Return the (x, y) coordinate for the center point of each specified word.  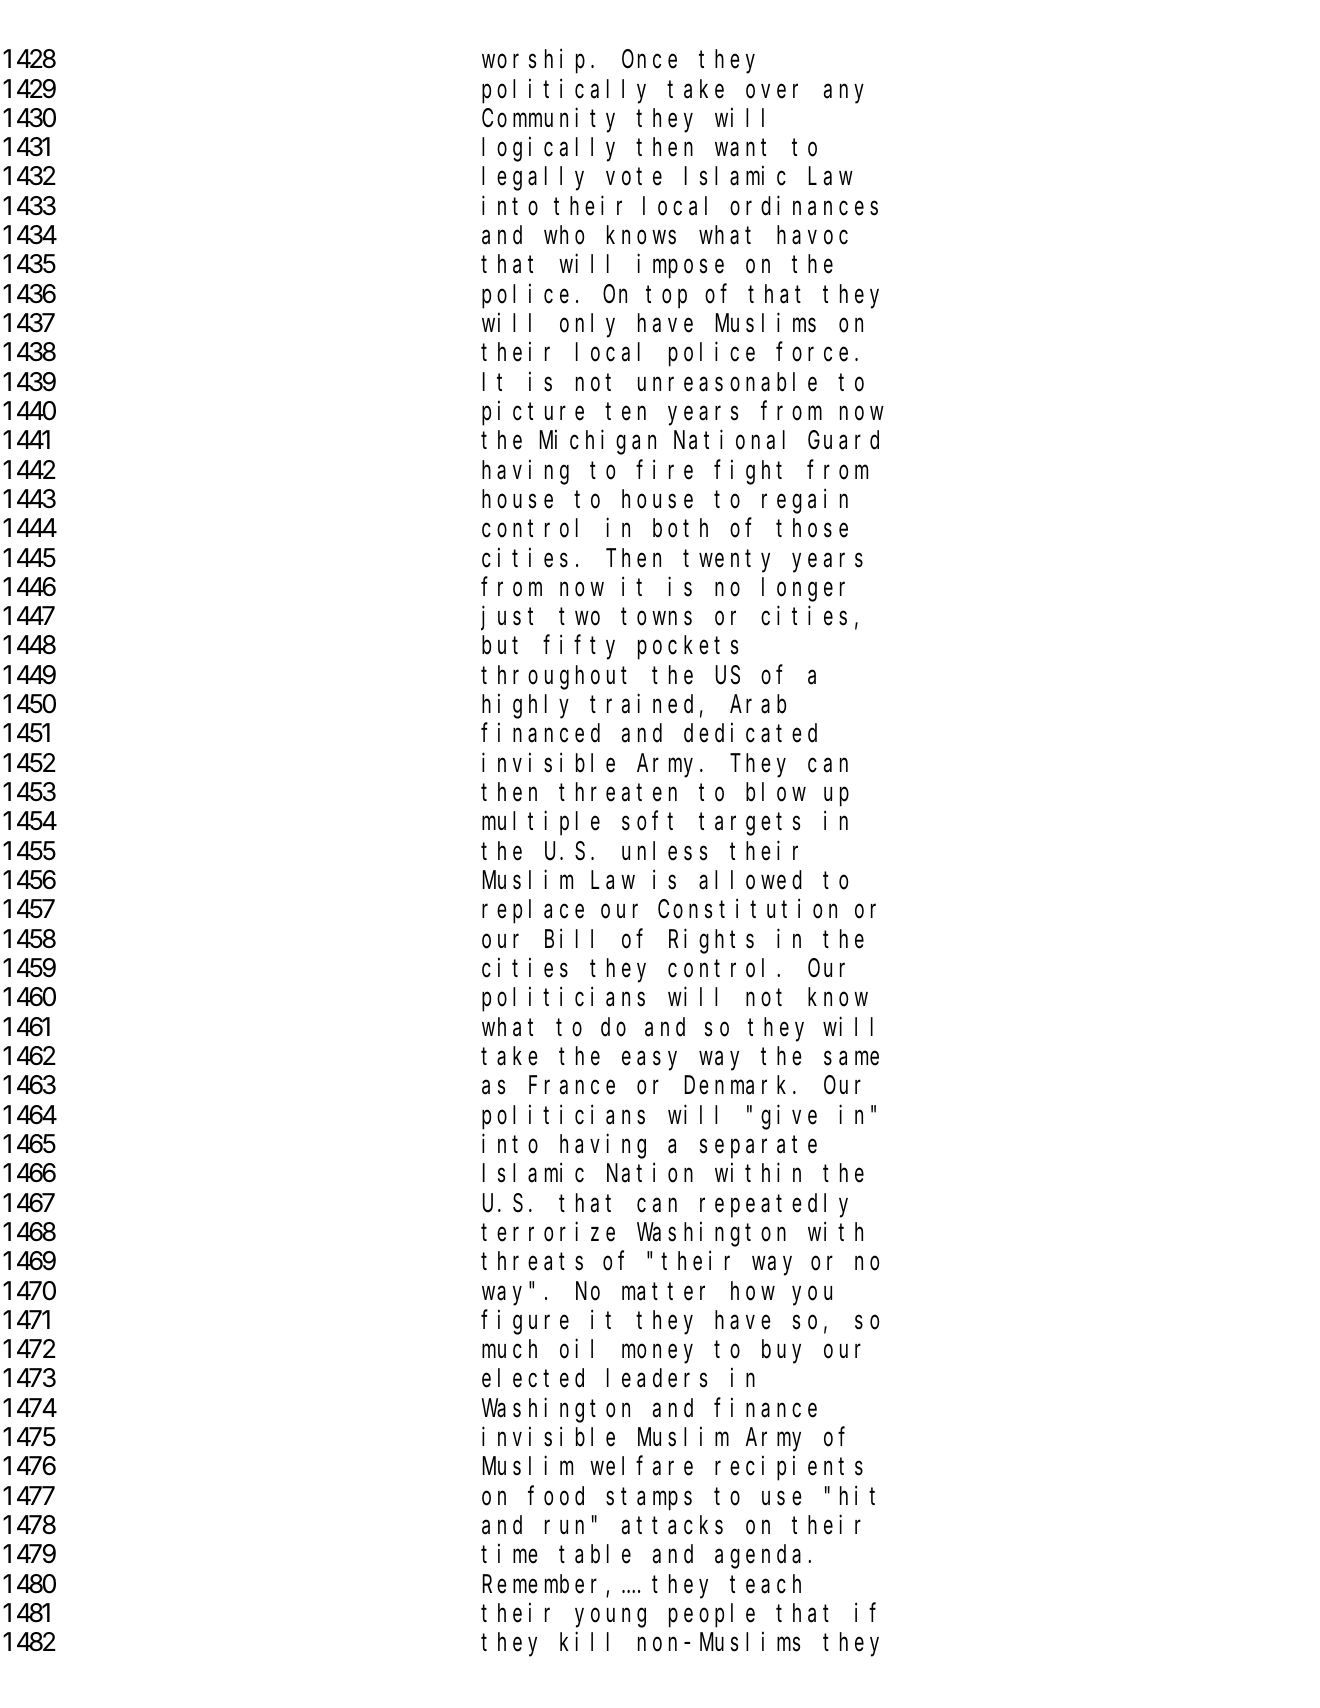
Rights (711, 941)
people (712, 1616)
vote (634, 177)
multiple (541, 823)
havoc (812, 235)
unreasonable (727, 382)
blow (776, 792)
